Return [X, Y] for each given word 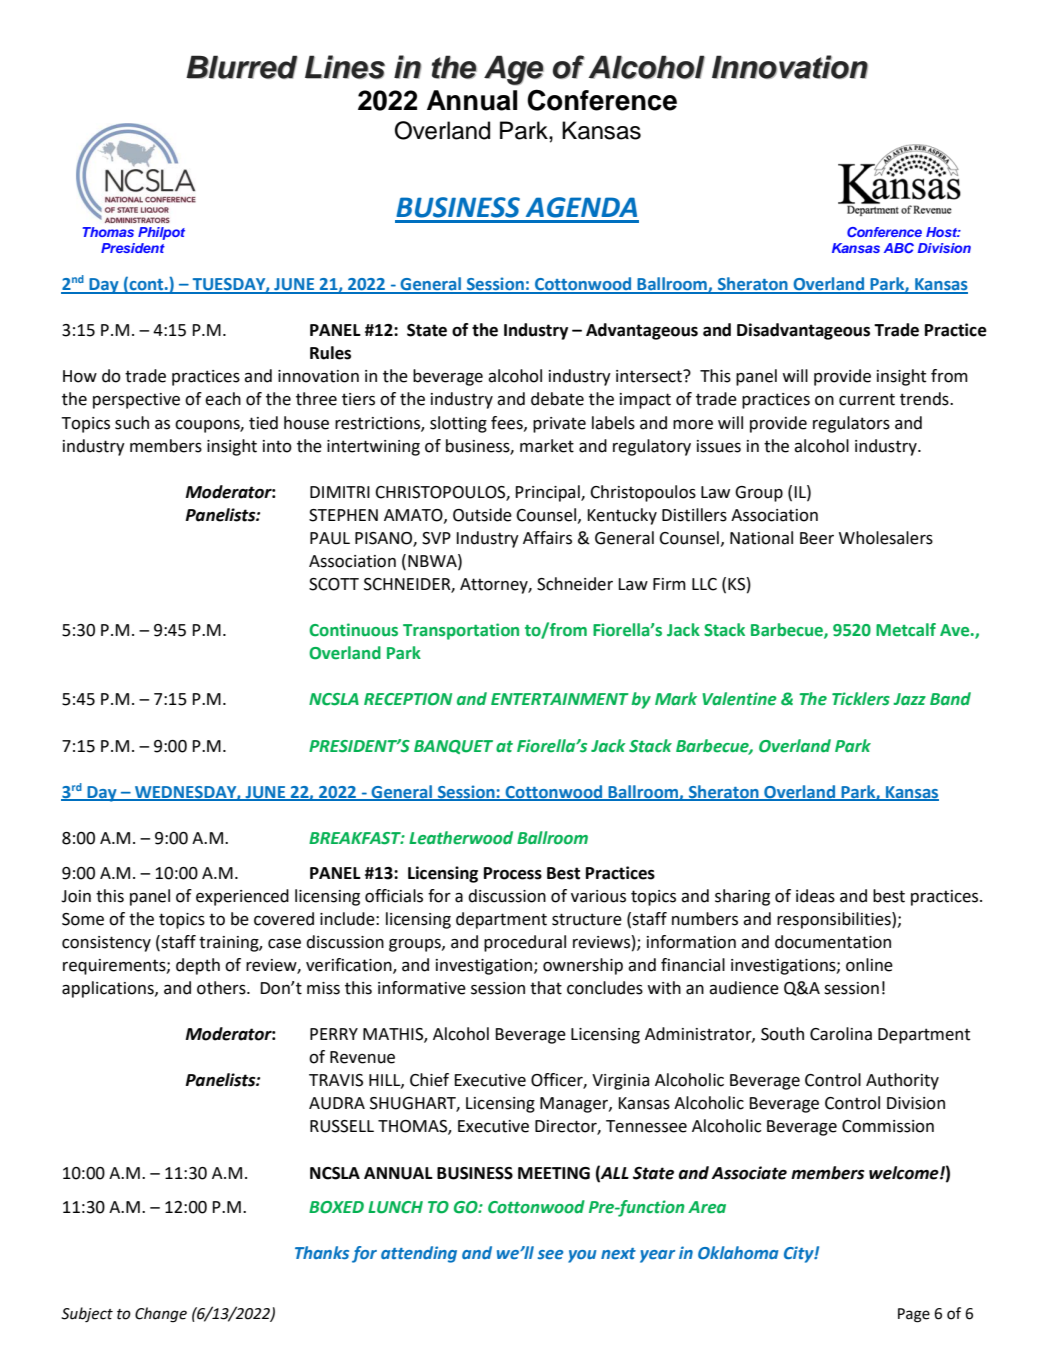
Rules [330, 353]
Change [161, 1315]
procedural [525, 943]
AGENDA [581, 207]
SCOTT [334, 584]
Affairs [547, 538]
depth [198, 966]
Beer [817, 538]
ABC [899, 248]
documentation [833, 942]
